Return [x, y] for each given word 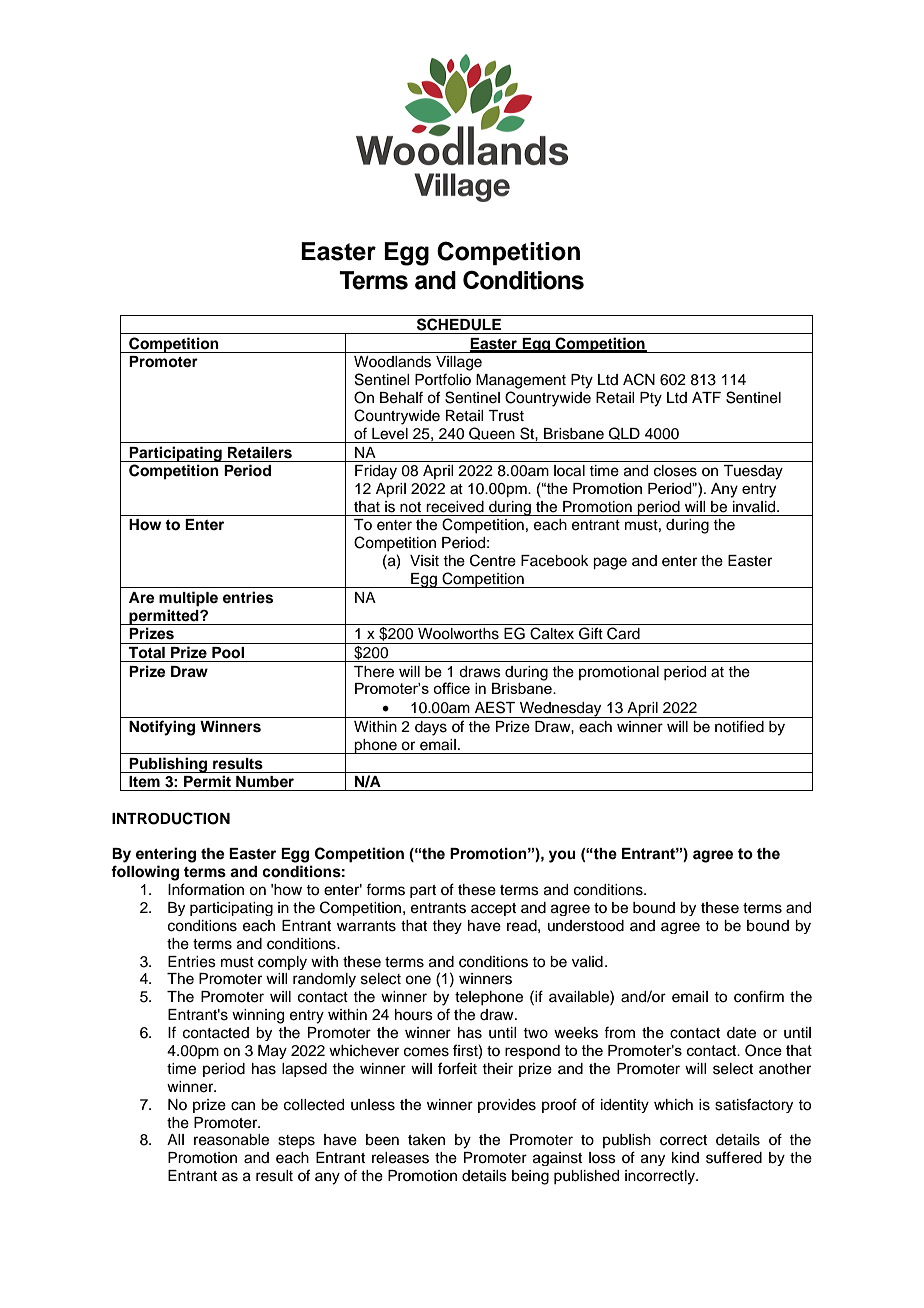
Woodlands [392, 362]
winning [258, 1016]
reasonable [231, 1140]
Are [142, 598]
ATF [706, 397]
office [451, 688]
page [610, 563]
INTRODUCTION [171, 818]
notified [739, 726]
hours [414, 1015]
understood [586, 926]
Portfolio [443, 379]
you [562, 856]
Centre [493, 560]
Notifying [162, 728]
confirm [759, 996]
